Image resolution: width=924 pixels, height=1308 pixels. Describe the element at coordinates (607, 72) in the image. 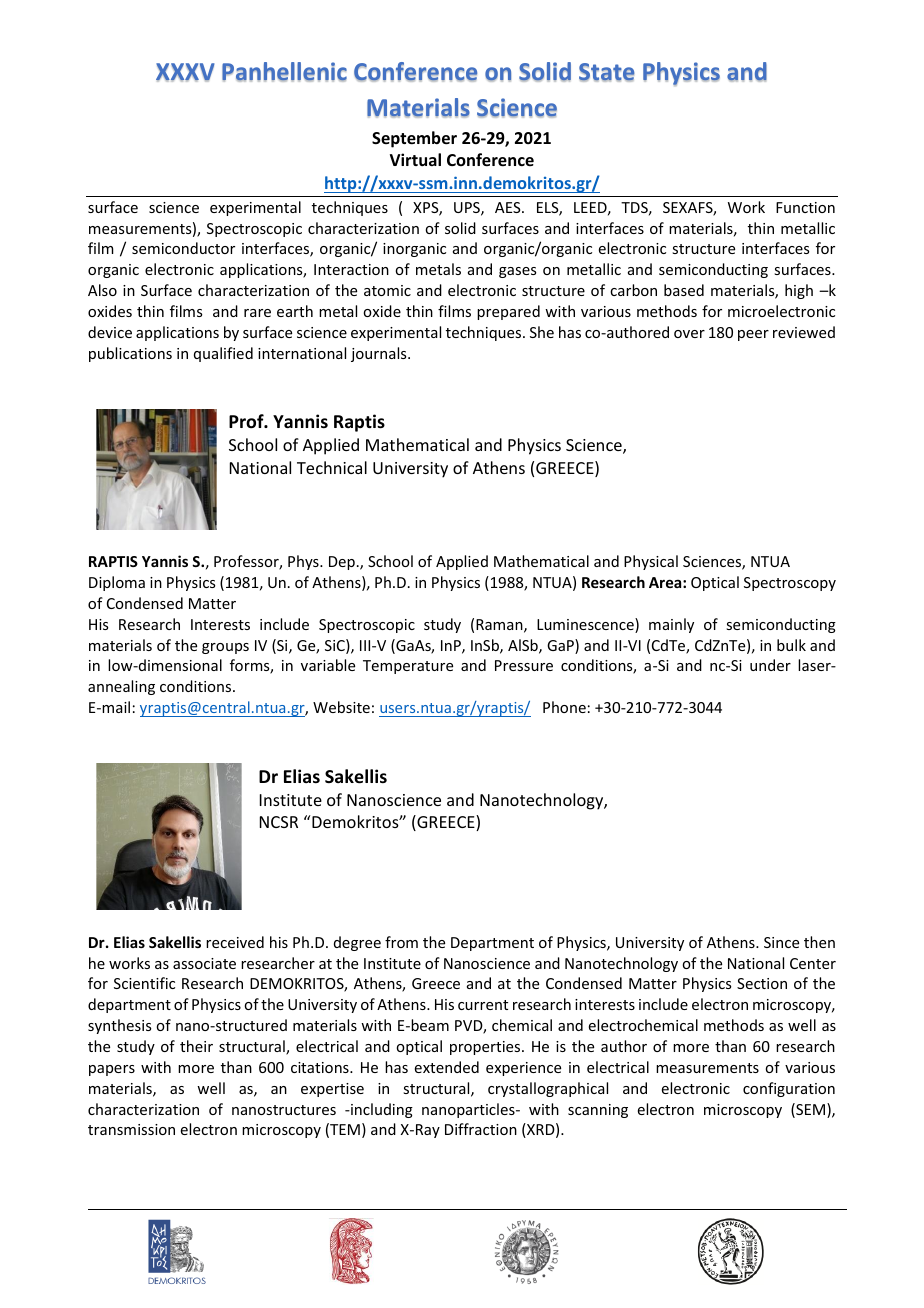

I see `State` at that location.
